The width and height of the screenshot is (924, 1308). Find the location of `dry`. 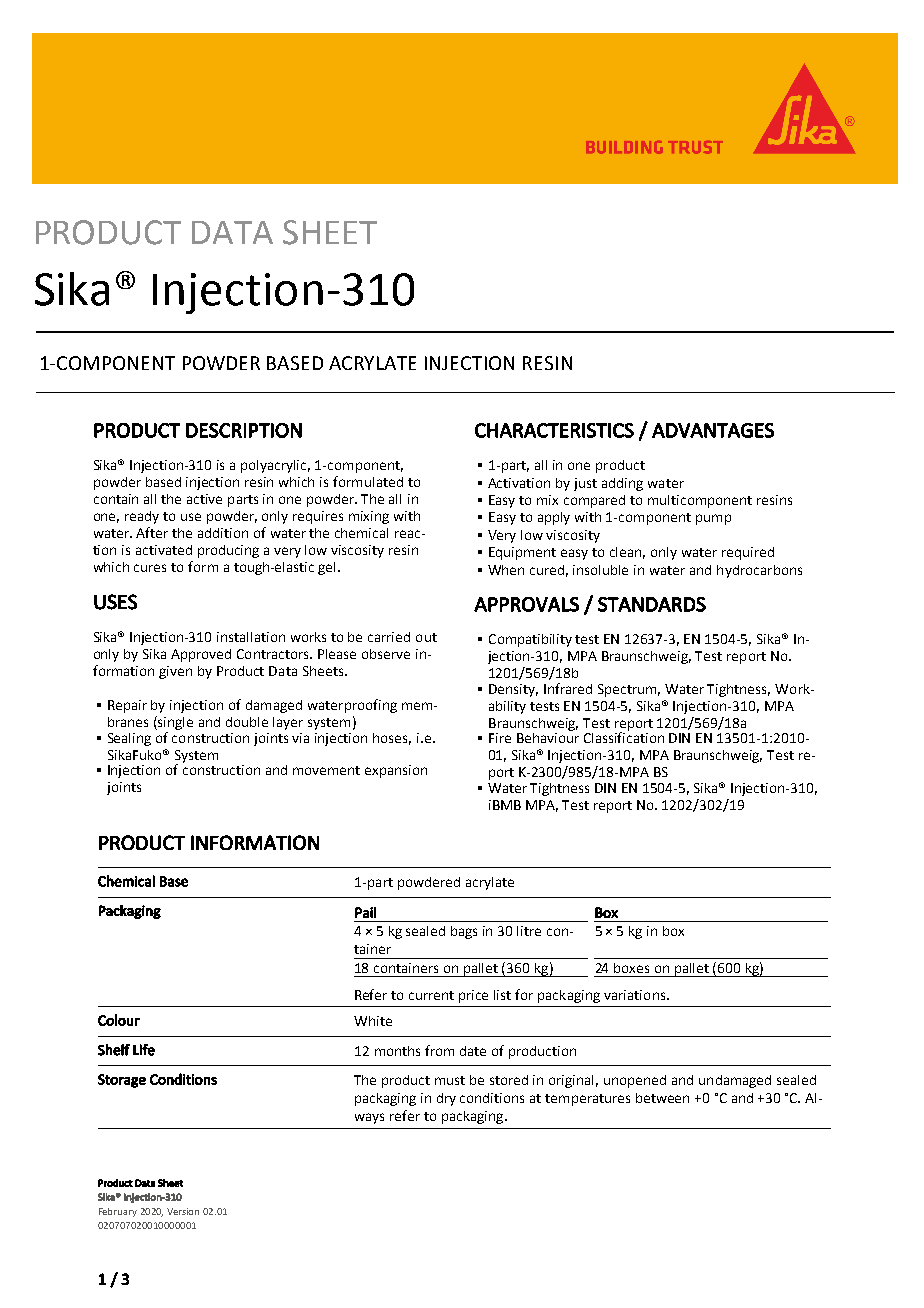

dry is located at coordinates (446, 1099).
